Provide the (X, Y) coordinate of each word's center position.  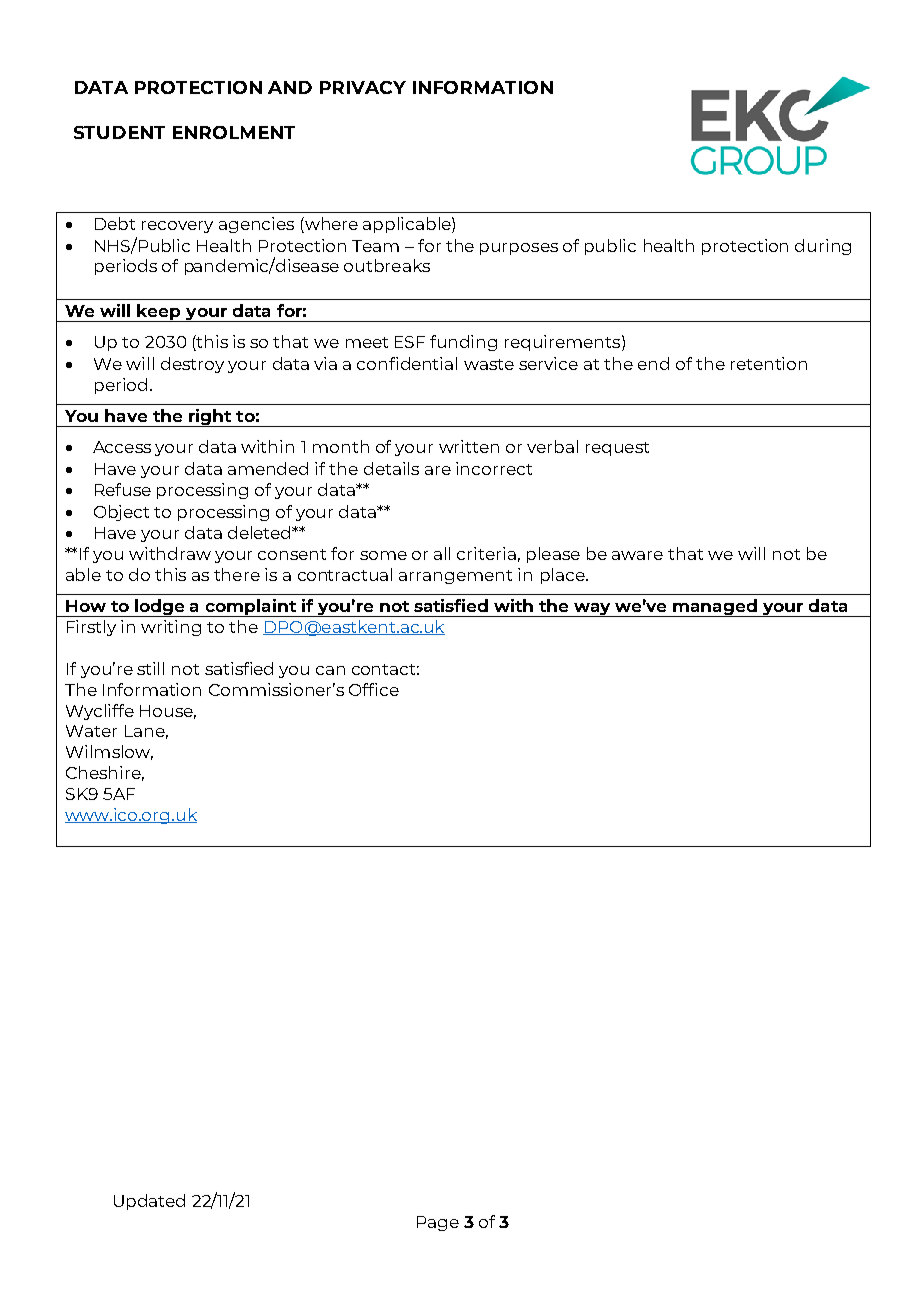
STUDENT (119, 132)
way (593, 610)
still (150, 668)
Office (374, 689)
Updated (149, 1202)
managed (715, 608)
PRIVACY (363, 87)
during (823, 247)
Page (438, 1223)
